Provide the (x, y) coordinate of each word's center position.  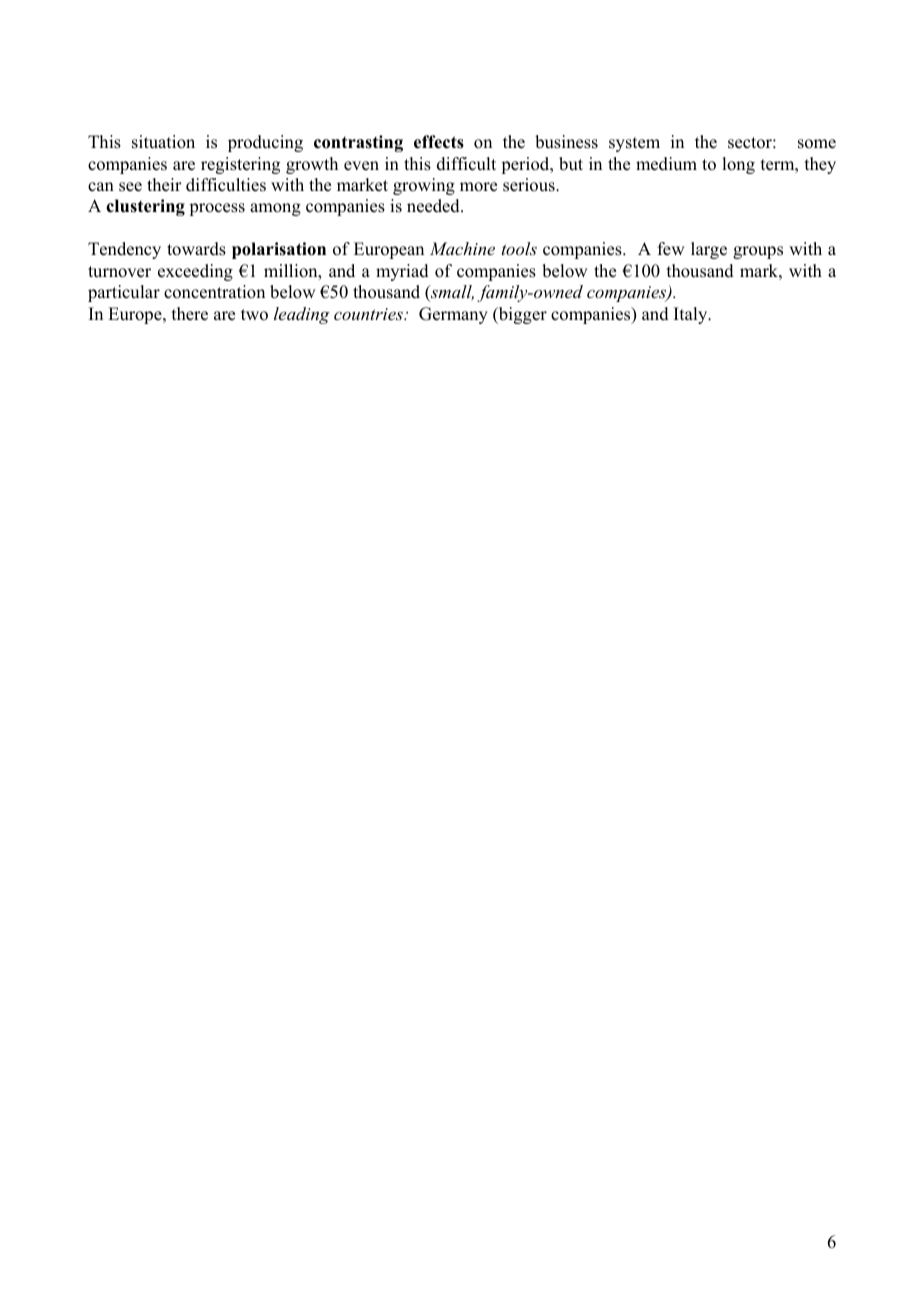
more (478, 187)
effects (439, 142)
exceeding (195, 272)
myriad (402, 272)
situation (163, 142)
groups (758, 252)
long (738, 165)
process (217, 209)
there (190, 314)
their (164, 185)
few (671, 249)
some (817, 144)
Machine (462, 248)
